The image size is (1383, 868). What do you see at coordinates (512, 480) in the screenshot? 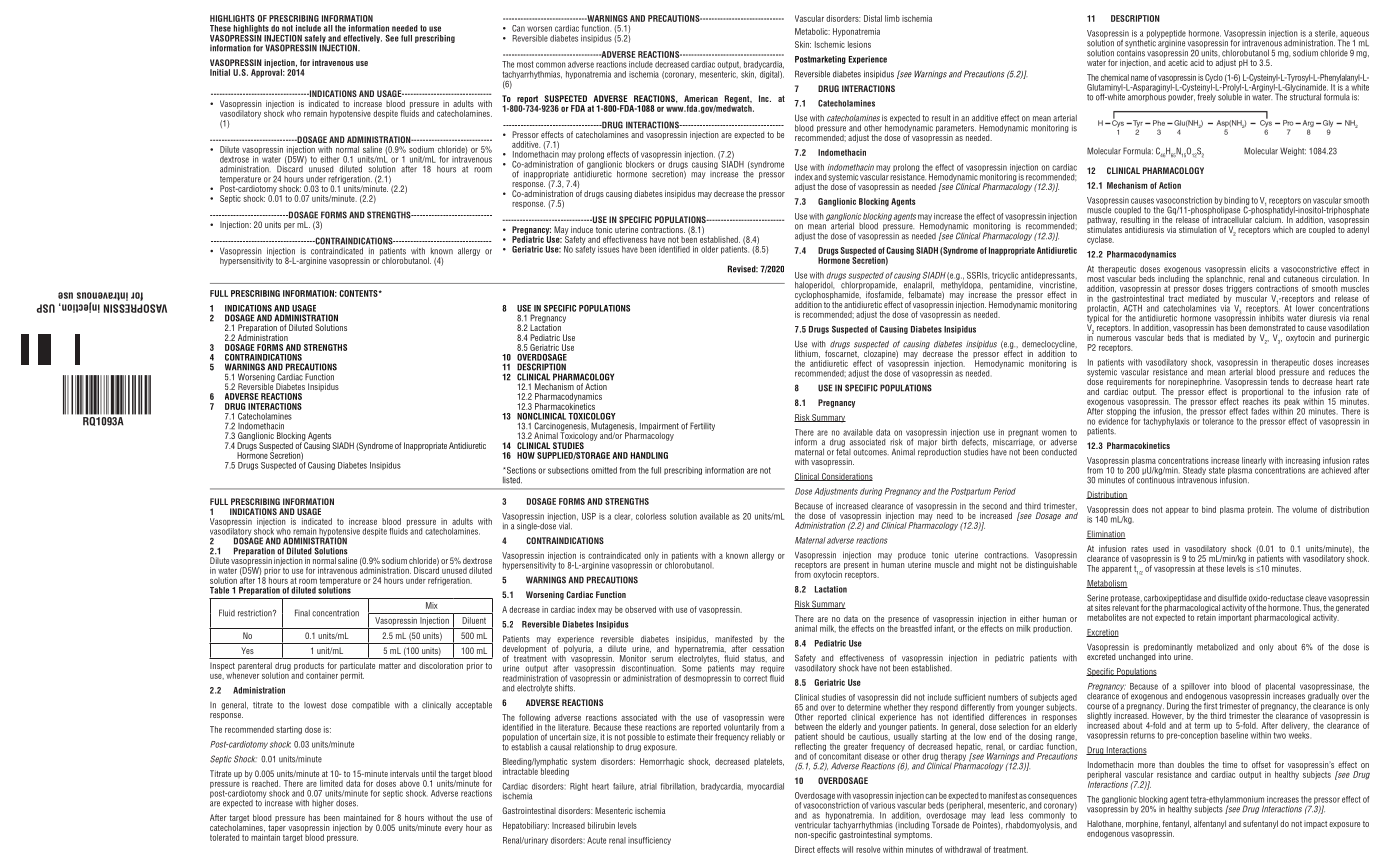
I see `listed` at bounding box center [512, 480].
